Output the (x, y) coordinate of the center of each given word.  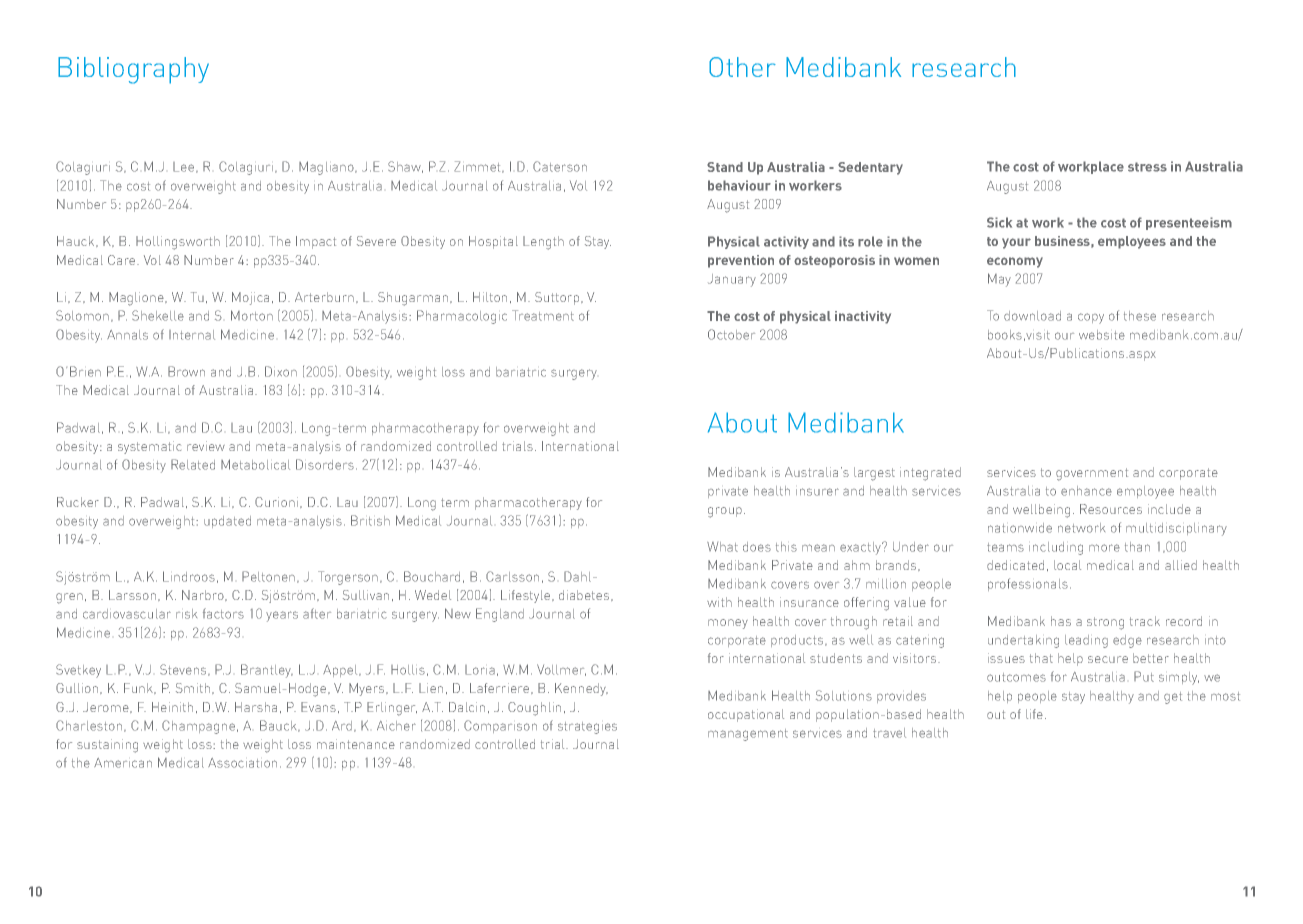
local (1067, 565)
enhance (1086, 491)
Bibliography (133, 70)
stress (1147, 167)
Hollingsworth (178, 243)
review (206, 446)
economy (1015, 262)
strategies (587, 728)
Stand (725, 167)
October (731, 334)
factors (223, 613)
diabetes (585, 595)
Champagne (198, 727)
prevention (741, 261)
